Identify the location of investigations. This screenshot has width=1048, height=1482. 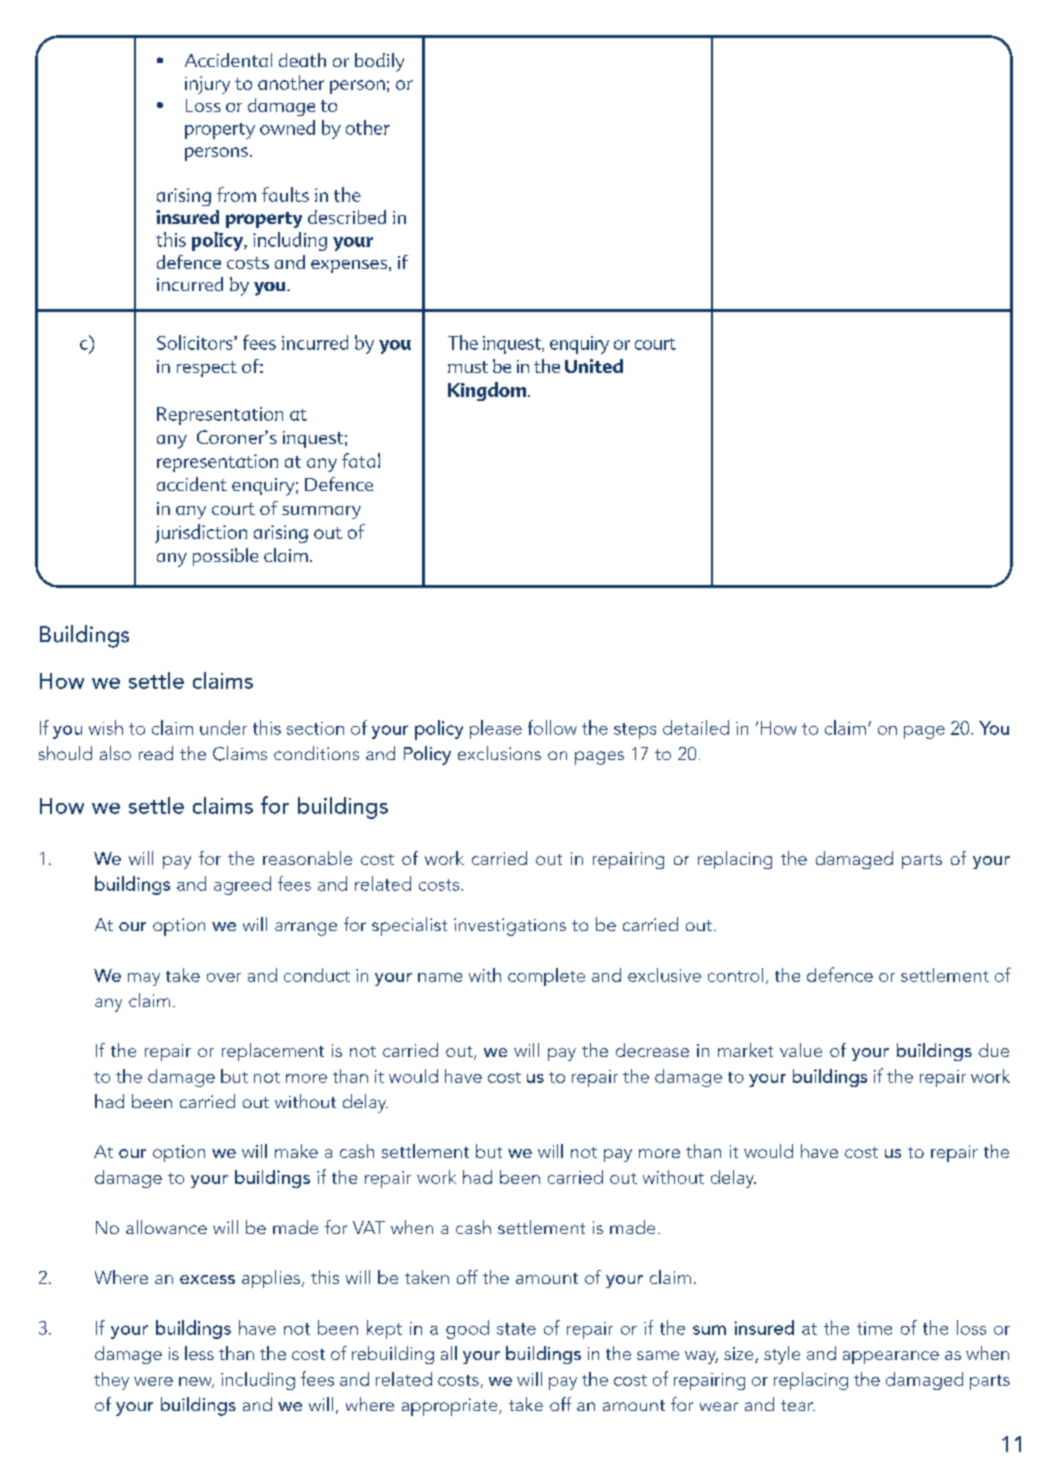
(510, 927).
